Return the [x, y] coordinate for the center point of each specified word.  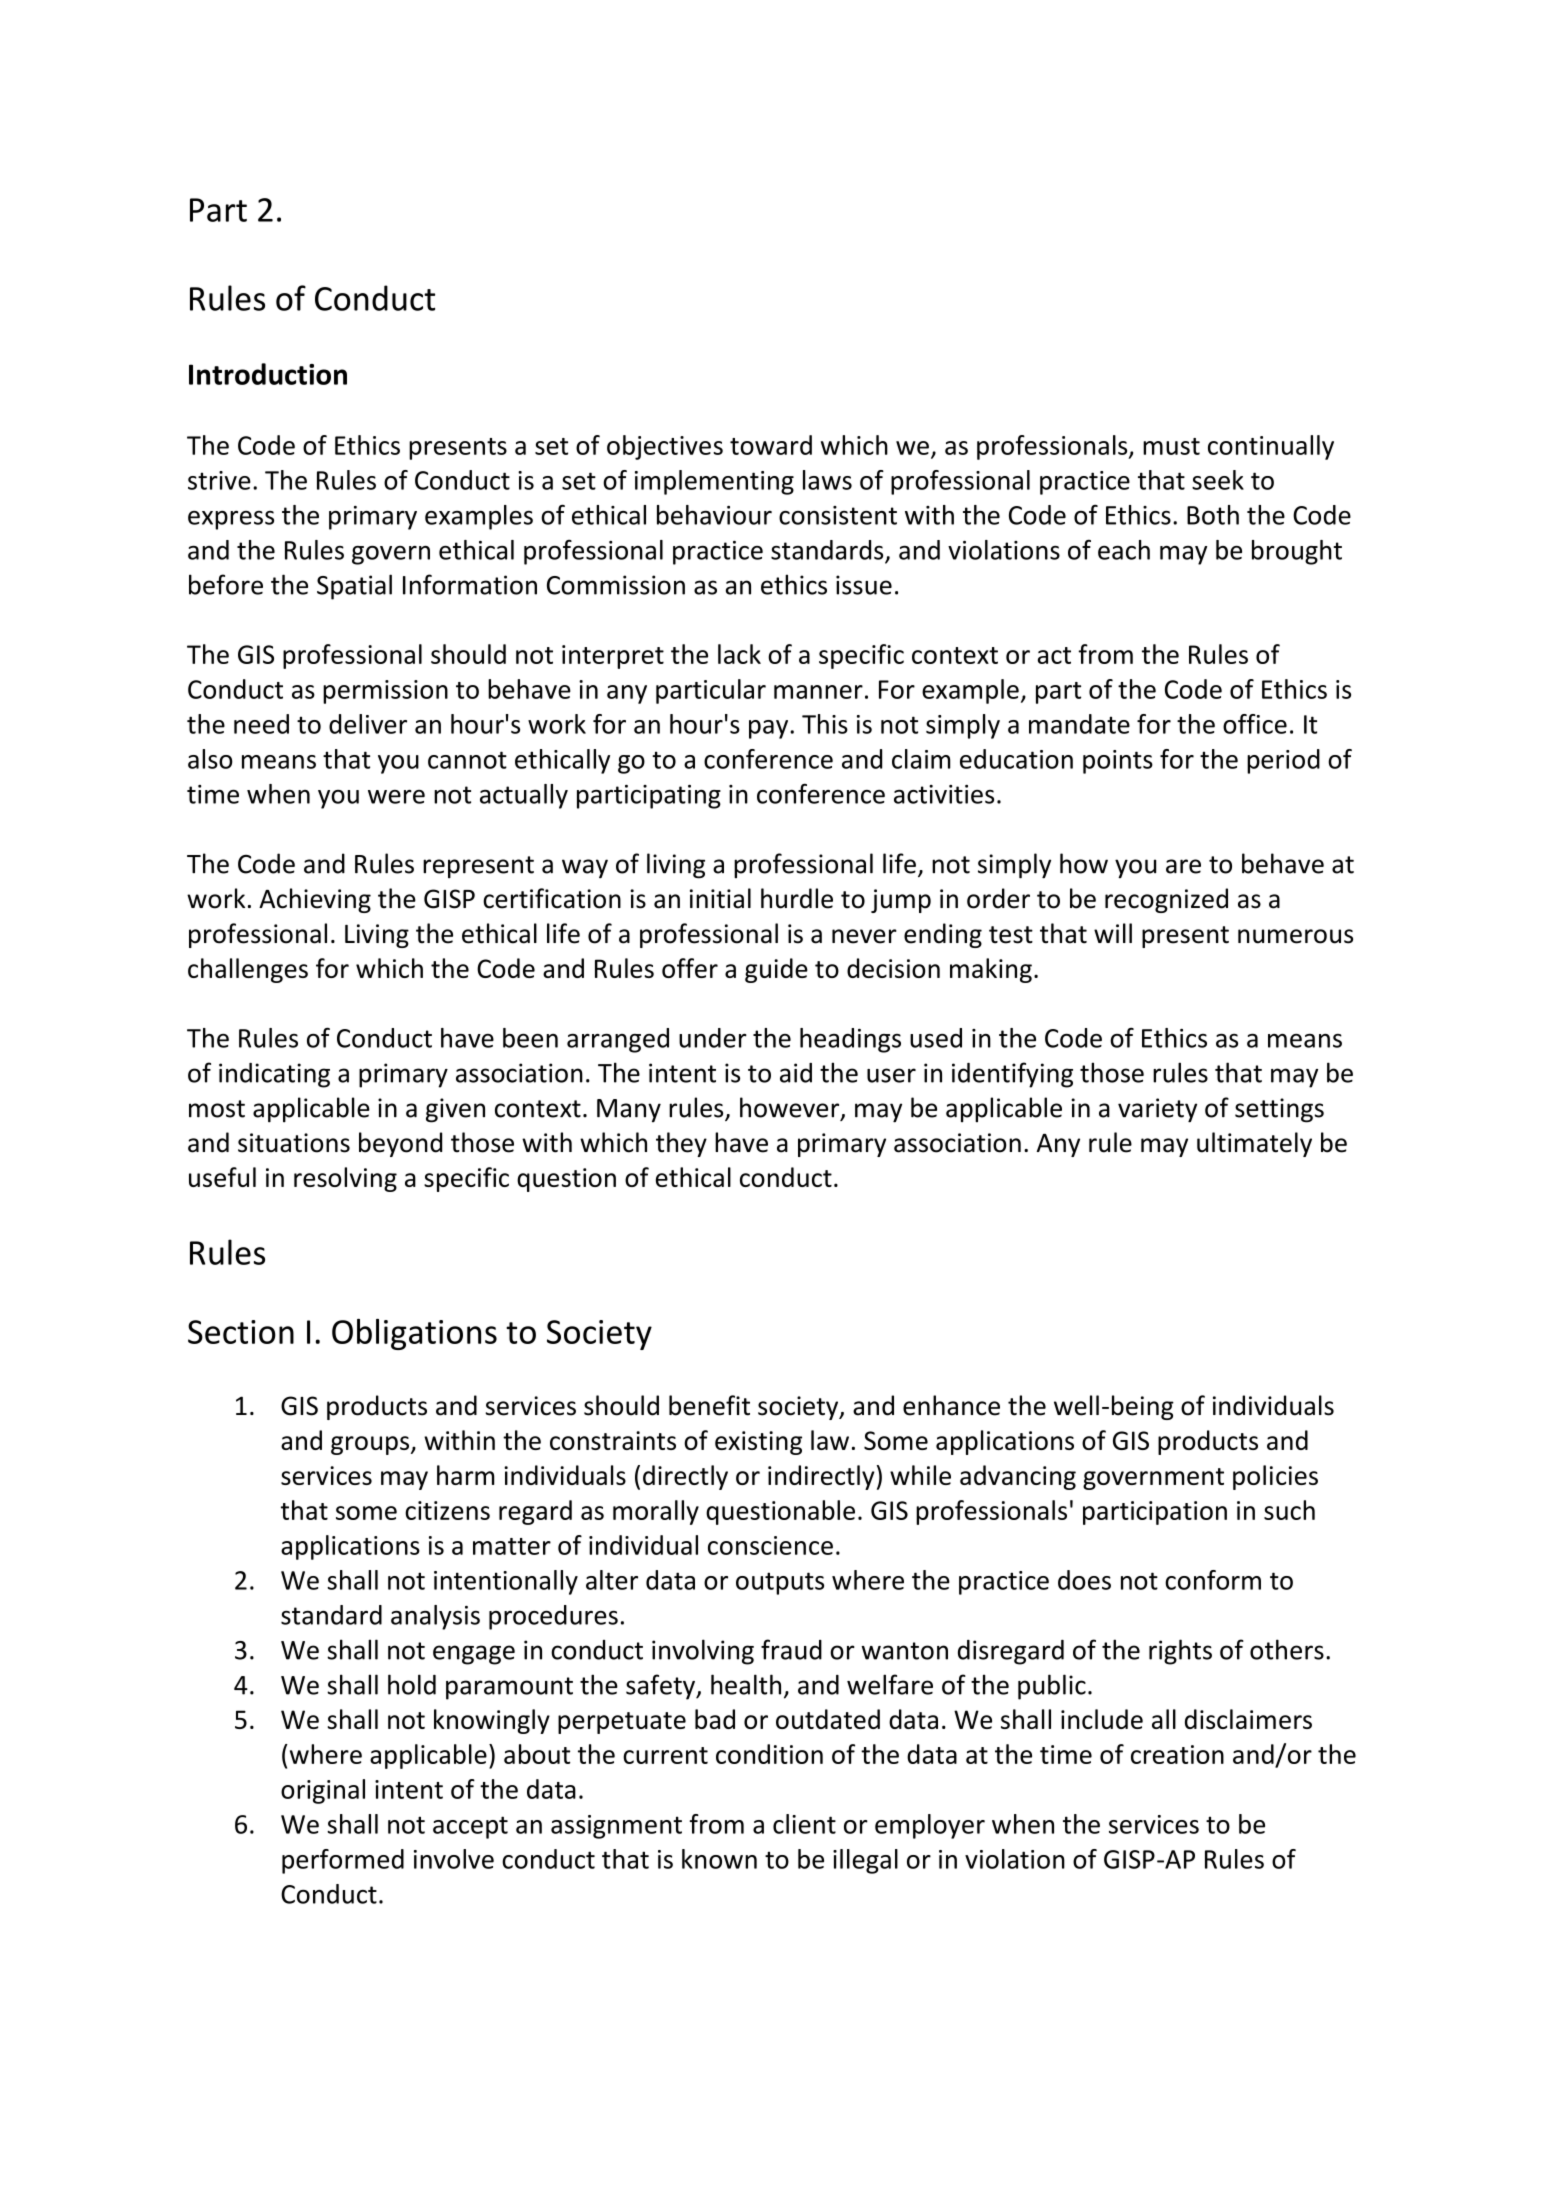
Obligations [414, 1334]
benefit [709, 1405]
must [1171, 446]
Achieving [315, 900]
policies [1275, 1477]
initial [720, 898]
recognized [1166, 900]
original [323, 1791]
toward [771, 445]
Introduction [268, 374]
